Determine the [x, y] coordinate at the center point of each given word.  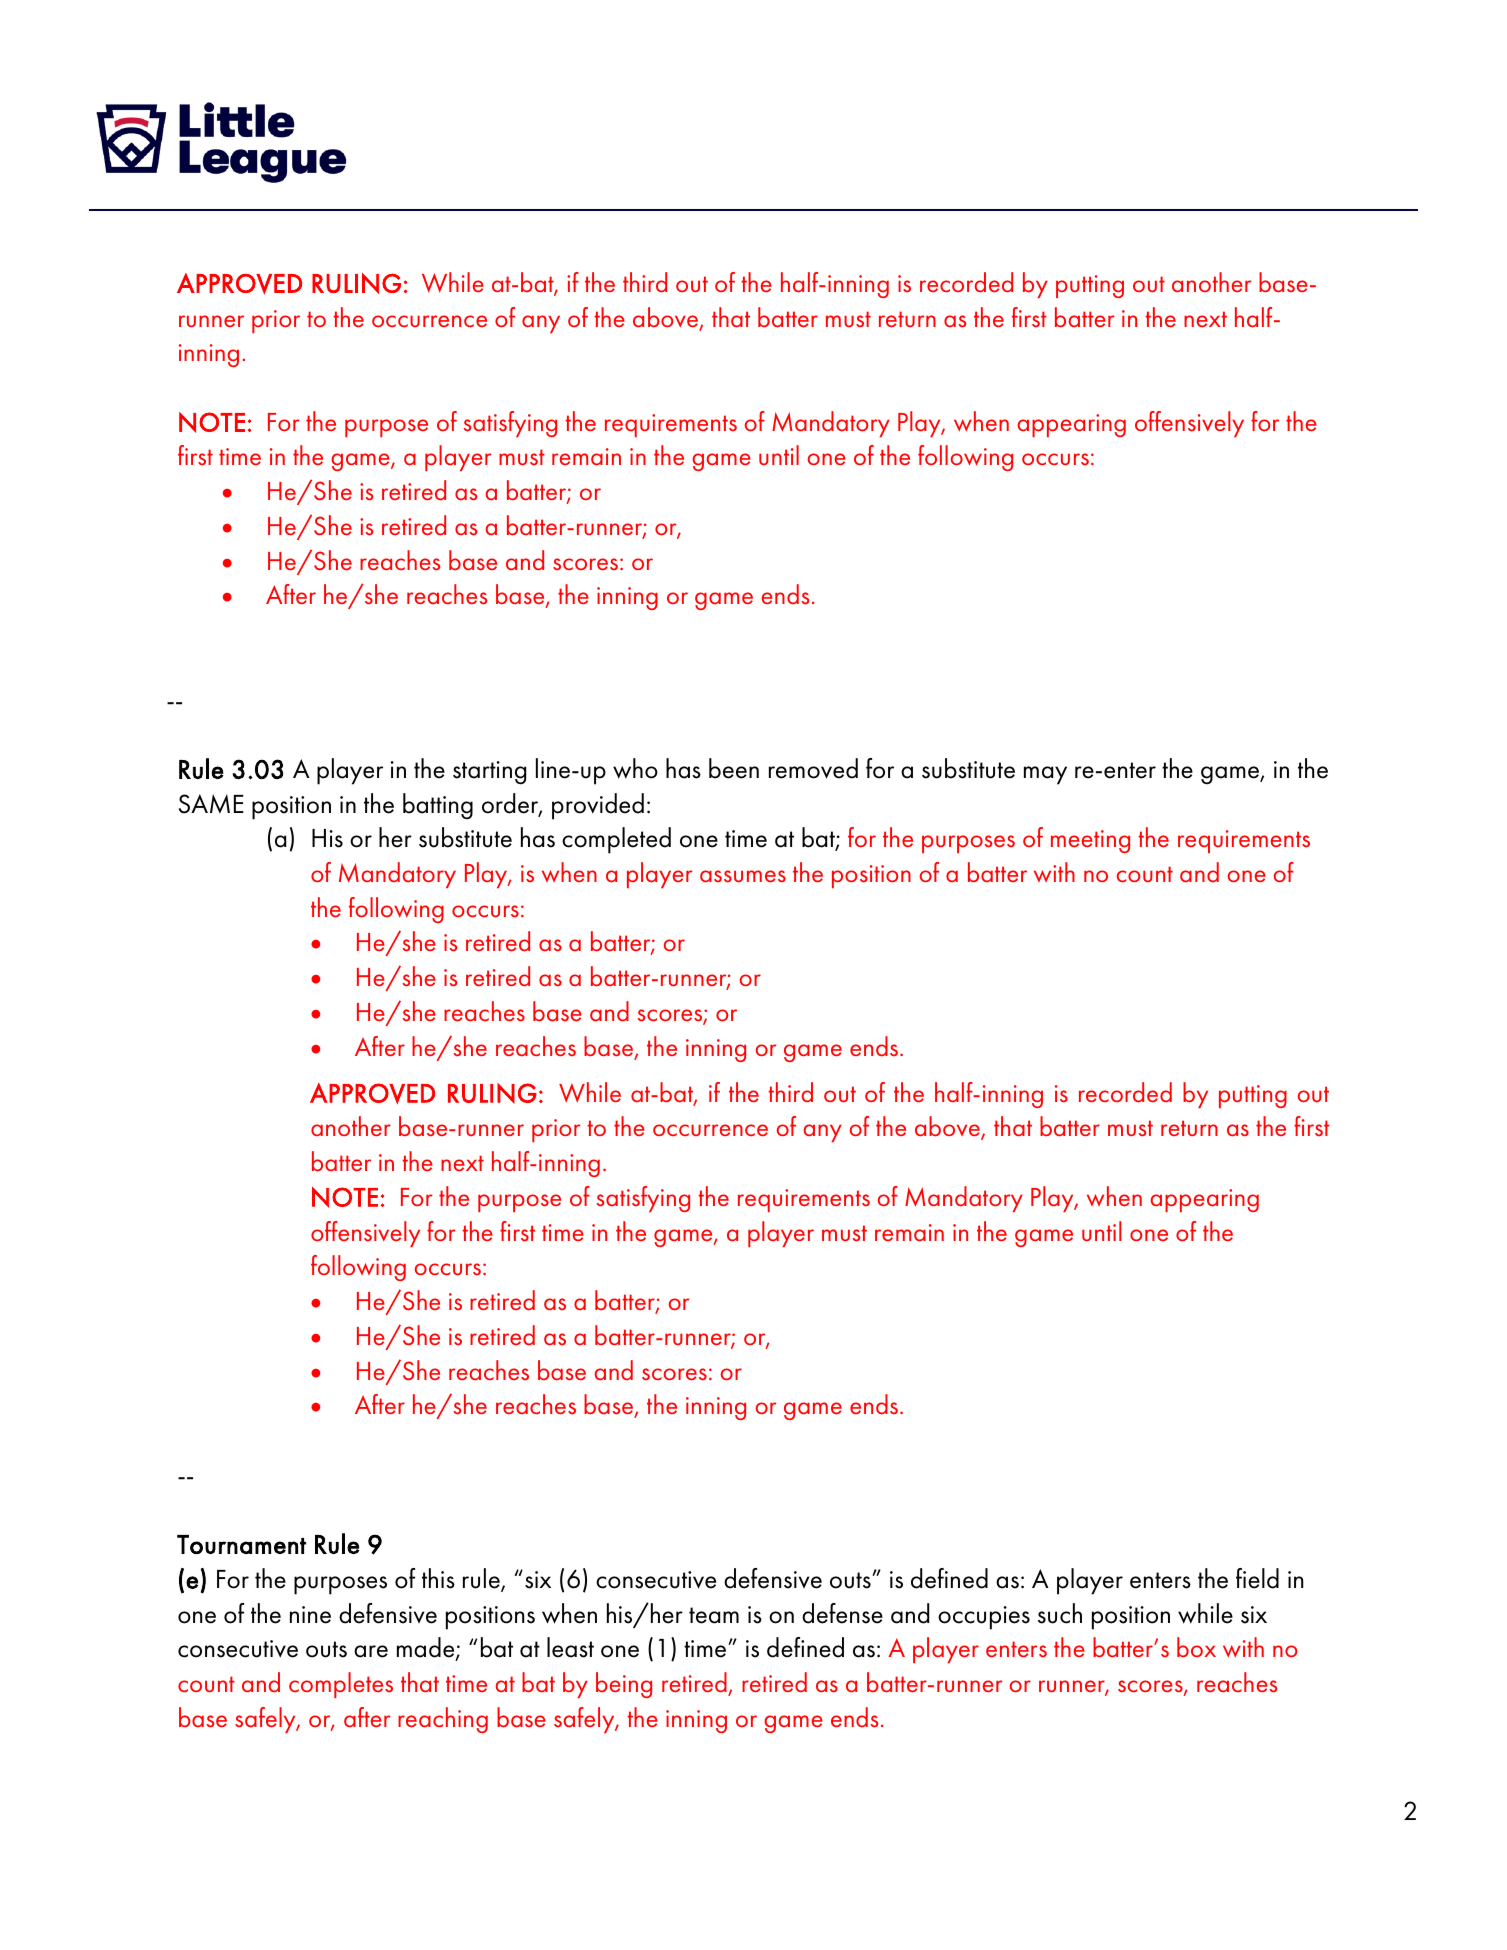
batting [438, 806]
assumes [743, 876]
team [714, 1615]
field [1257, 1578]
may [1045, 775]
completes [341, 1685]
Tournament [241, 1544]
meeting [1090, 841]
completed [616, 840]
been [734, 768]
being [624, 1685]
